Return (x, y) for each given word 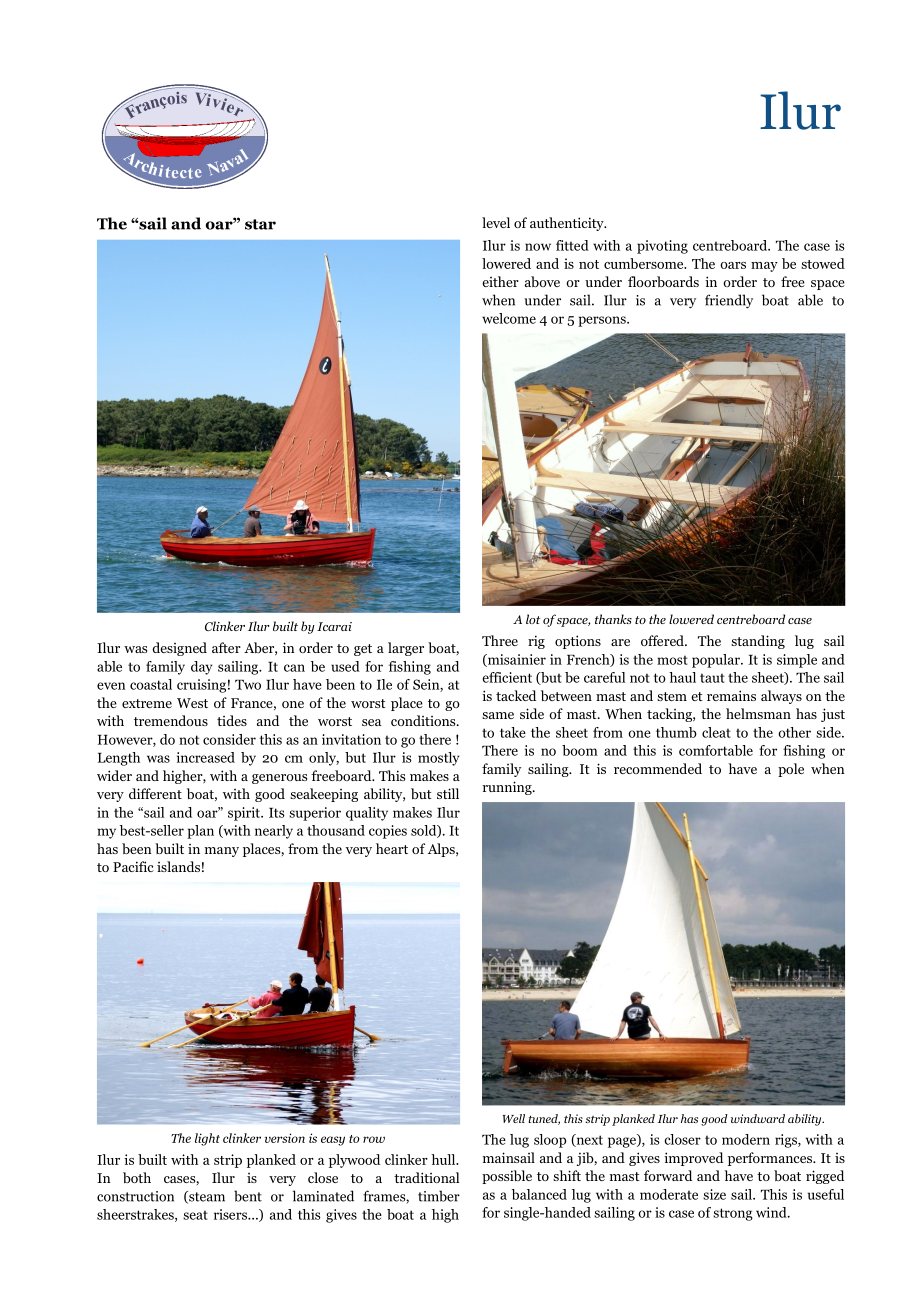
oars (733, 265)
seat (195, 1215)
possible (507, 1177)
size (714, 1194)
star (260, 224)
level (496, 222)
